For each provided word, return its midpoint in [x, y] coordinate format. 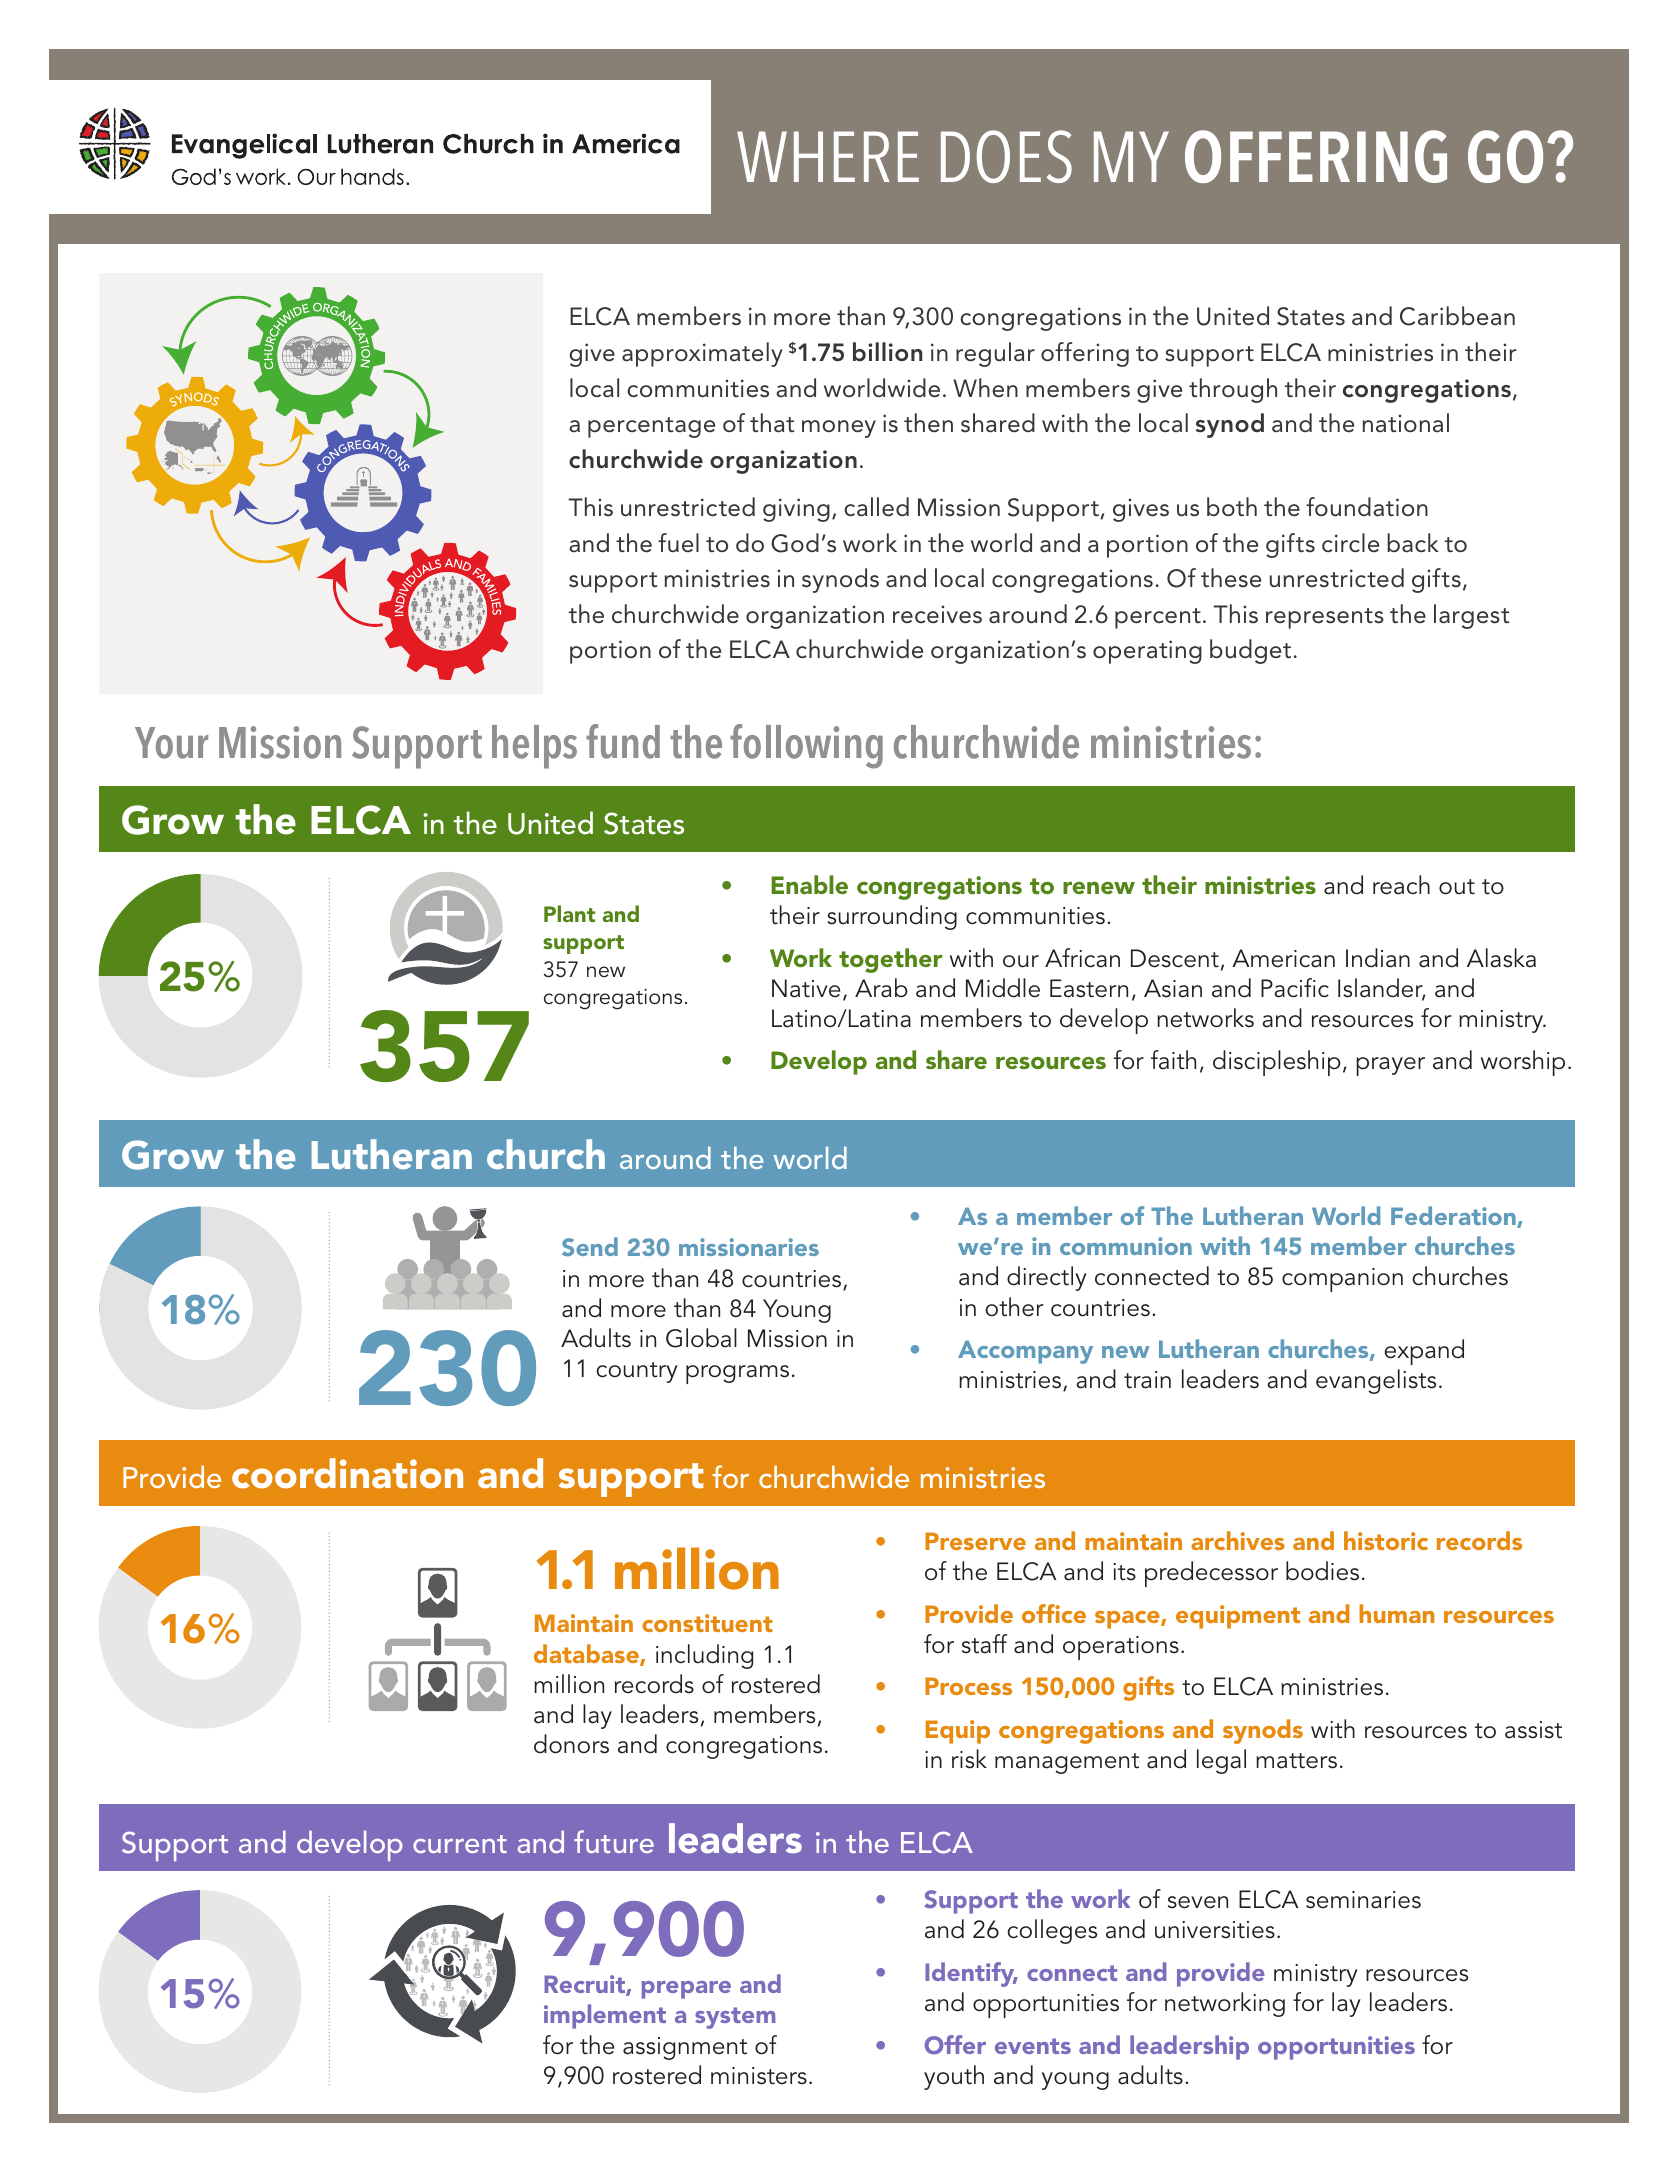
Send [590, 1246]
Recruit [585, 1985]
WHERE [828, 156]
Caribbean [1457, 316]
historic [1386, 1540]
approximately [702, 354]
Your [172, 743]
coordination [347, 1473]
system [735, 2018]
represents [1325, 618]
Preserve [975, 1541]
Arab [881, 988]
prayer [1391, 1066]
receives [937, 614]
